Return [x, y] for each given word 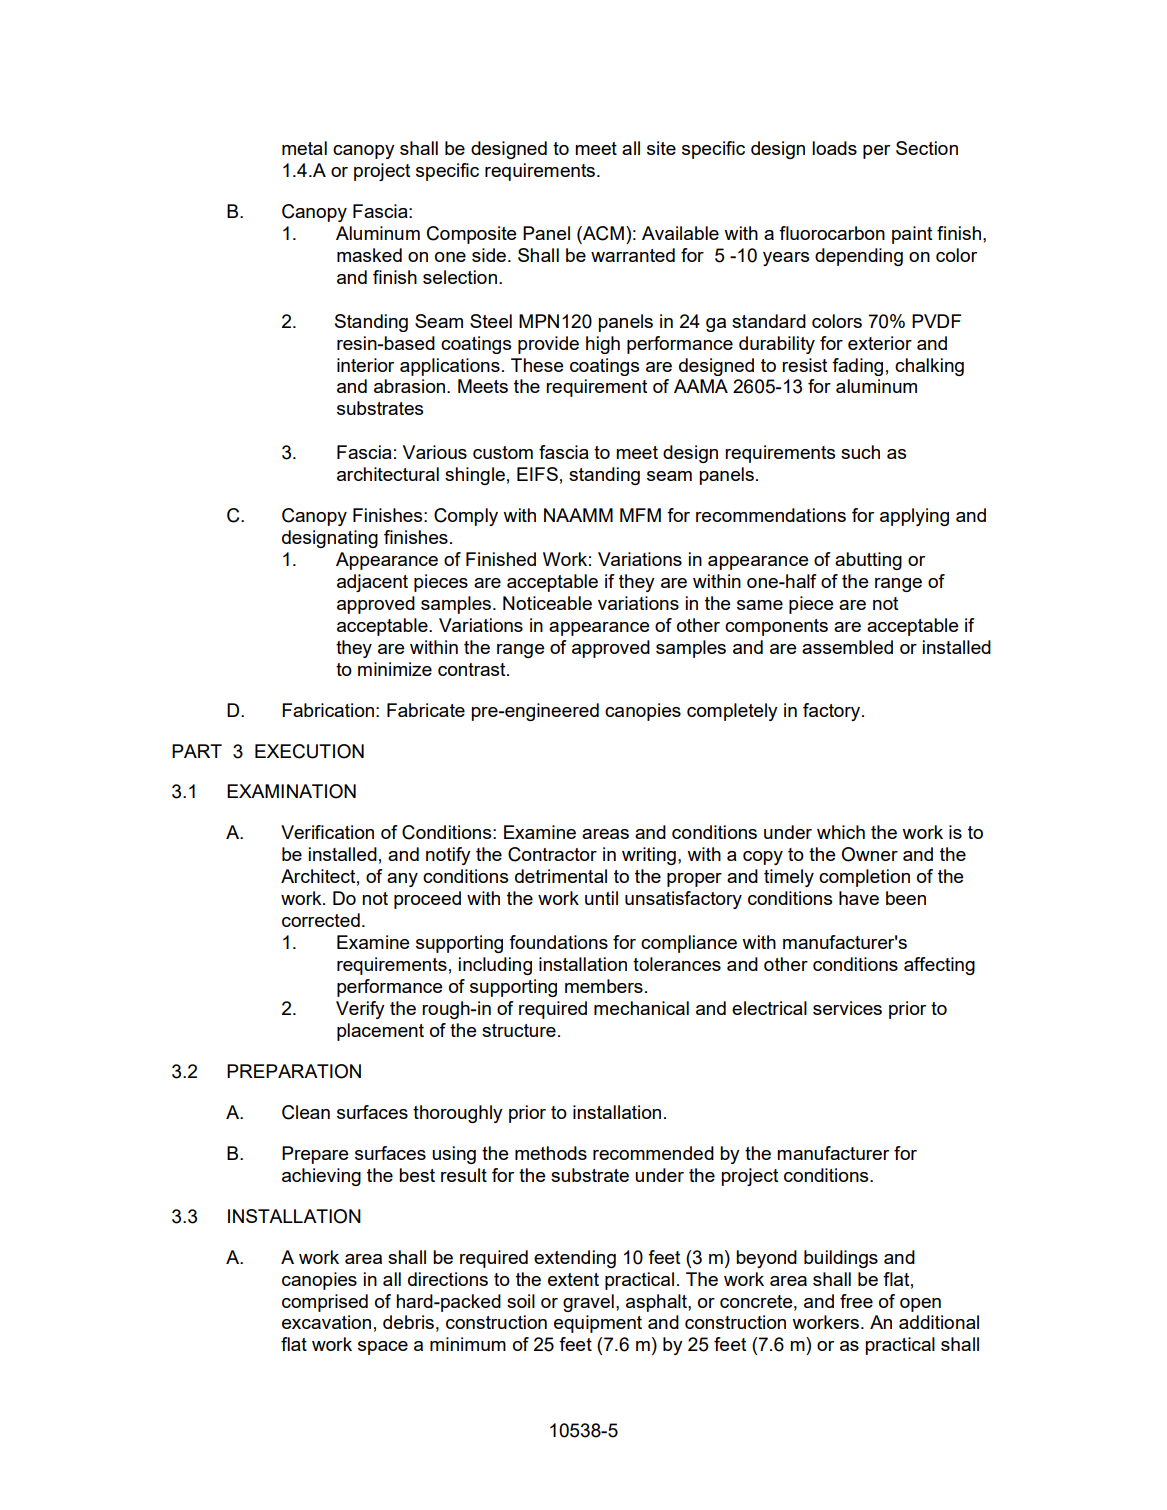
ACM [602, 233]
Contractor [552, 854]
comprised [325, 1303]
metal [304, 148]
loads [834, 148]
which [841, 832]
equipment [598, 1324]
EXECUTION [309, 751]
